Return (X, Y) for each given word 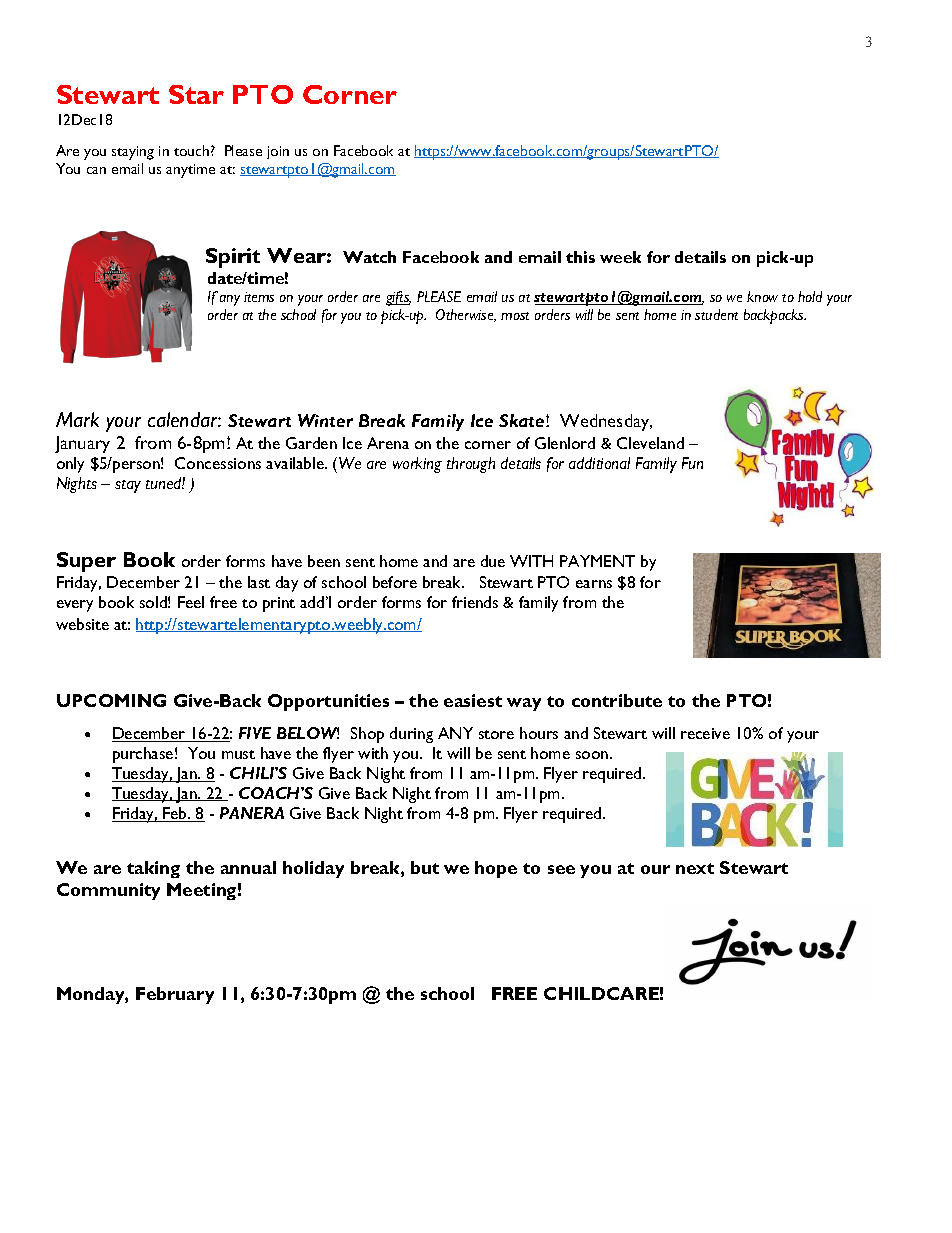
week (620, 257)
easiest (473, 700)
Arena (388, 443)
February (175, 995)
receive (705, 733)
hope (496, 869)
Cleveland (650, 443)
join (278, 152)
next (695, 868)
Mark (77, 419)
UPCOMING (111, 700)
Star (196, 94)
